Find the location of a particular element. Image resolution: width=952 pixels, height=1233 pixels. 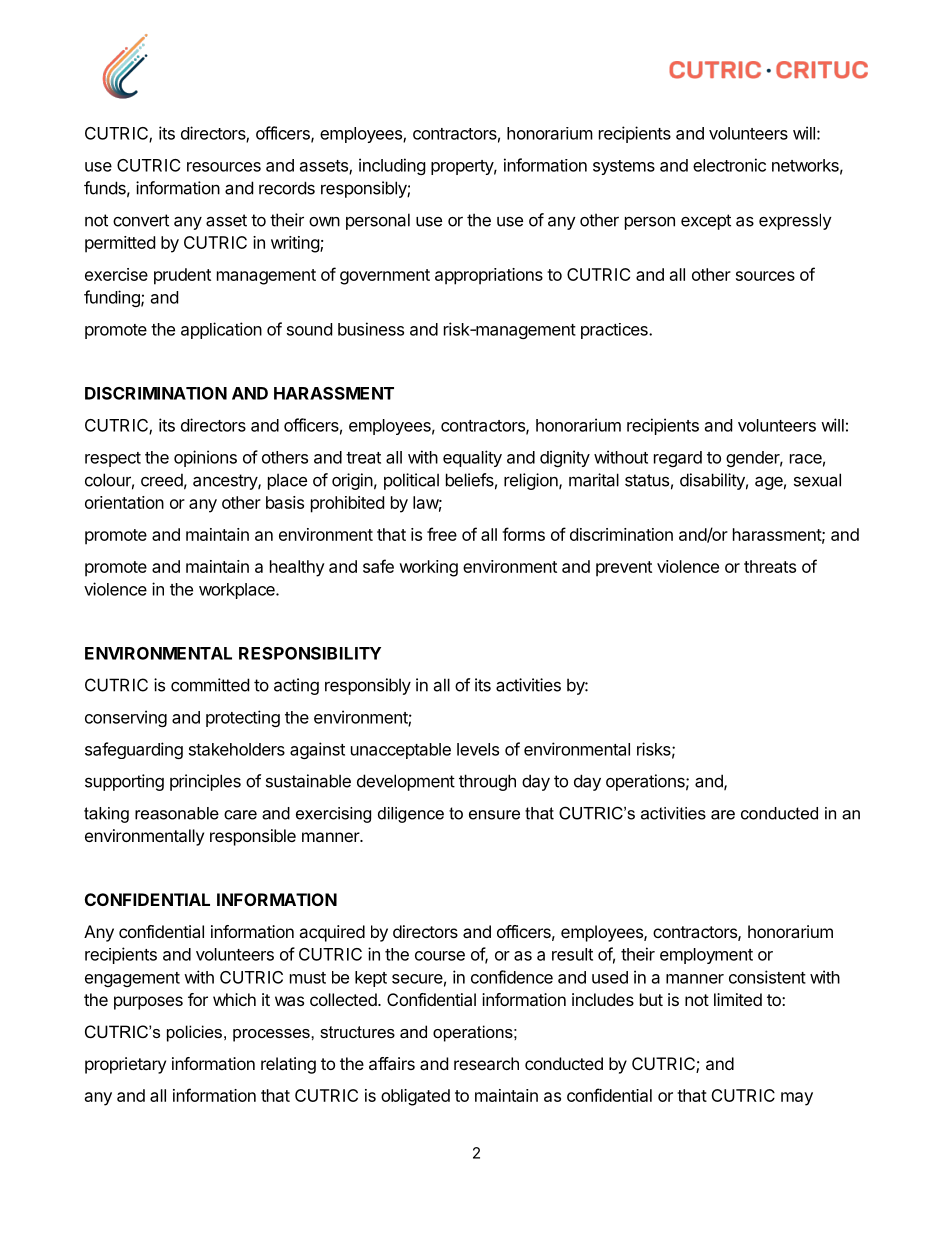

principles is located at coordinates (205, 782).
